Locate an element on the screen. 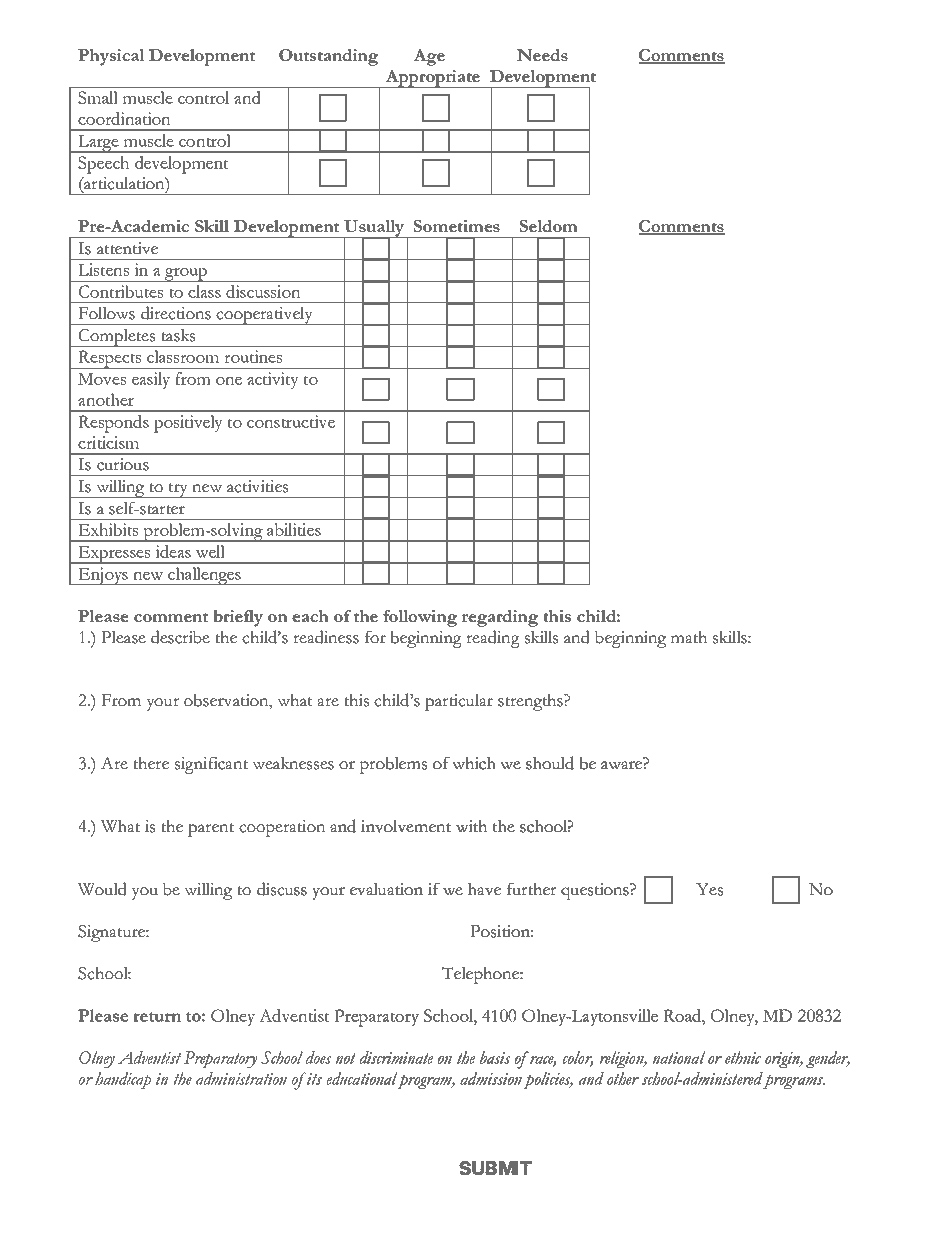 The image size is (952, 1233). Sometimes is located at coordinates (457, 226).
